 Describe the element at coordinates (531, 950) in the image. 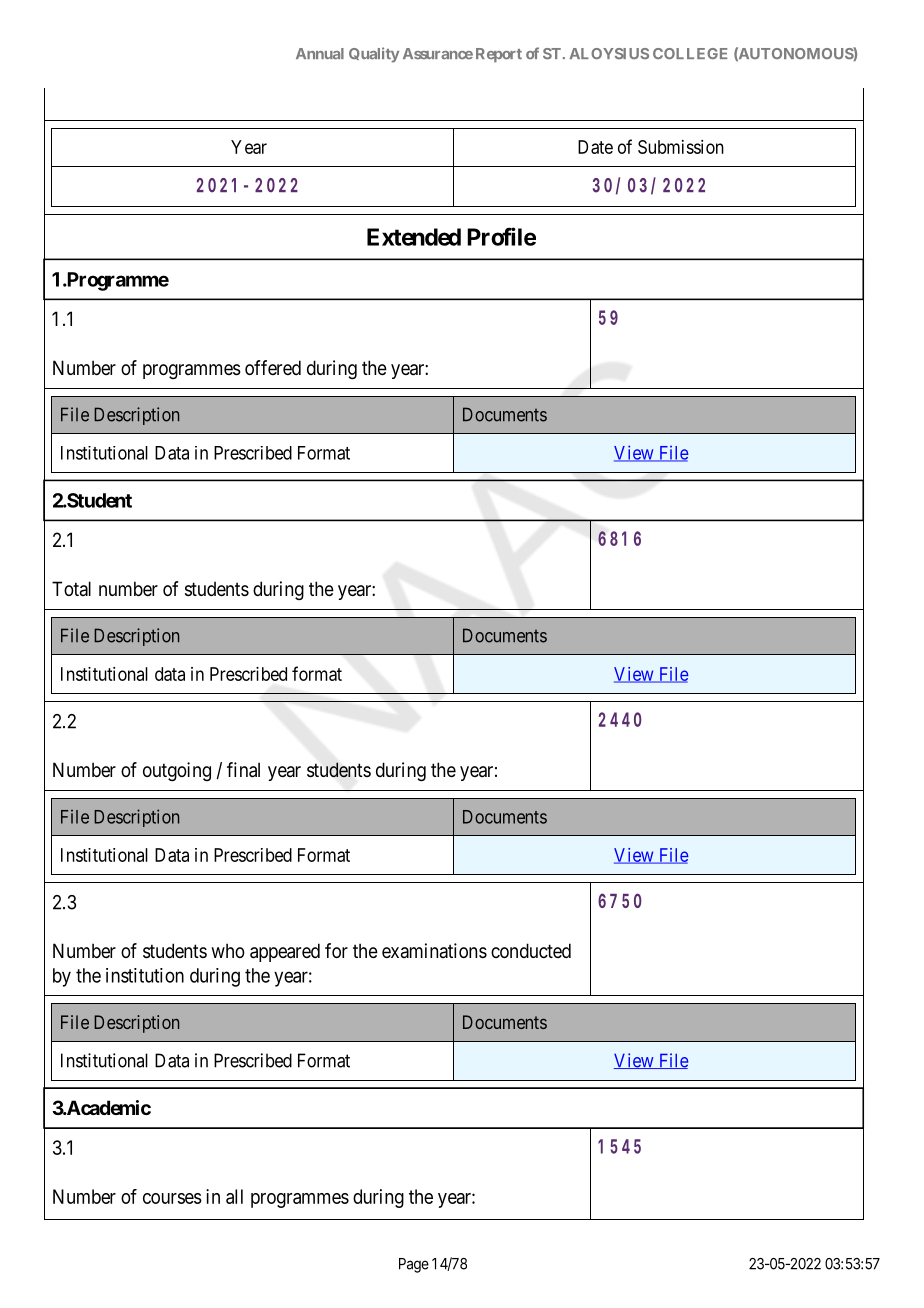

I see `conducted` at that location.
